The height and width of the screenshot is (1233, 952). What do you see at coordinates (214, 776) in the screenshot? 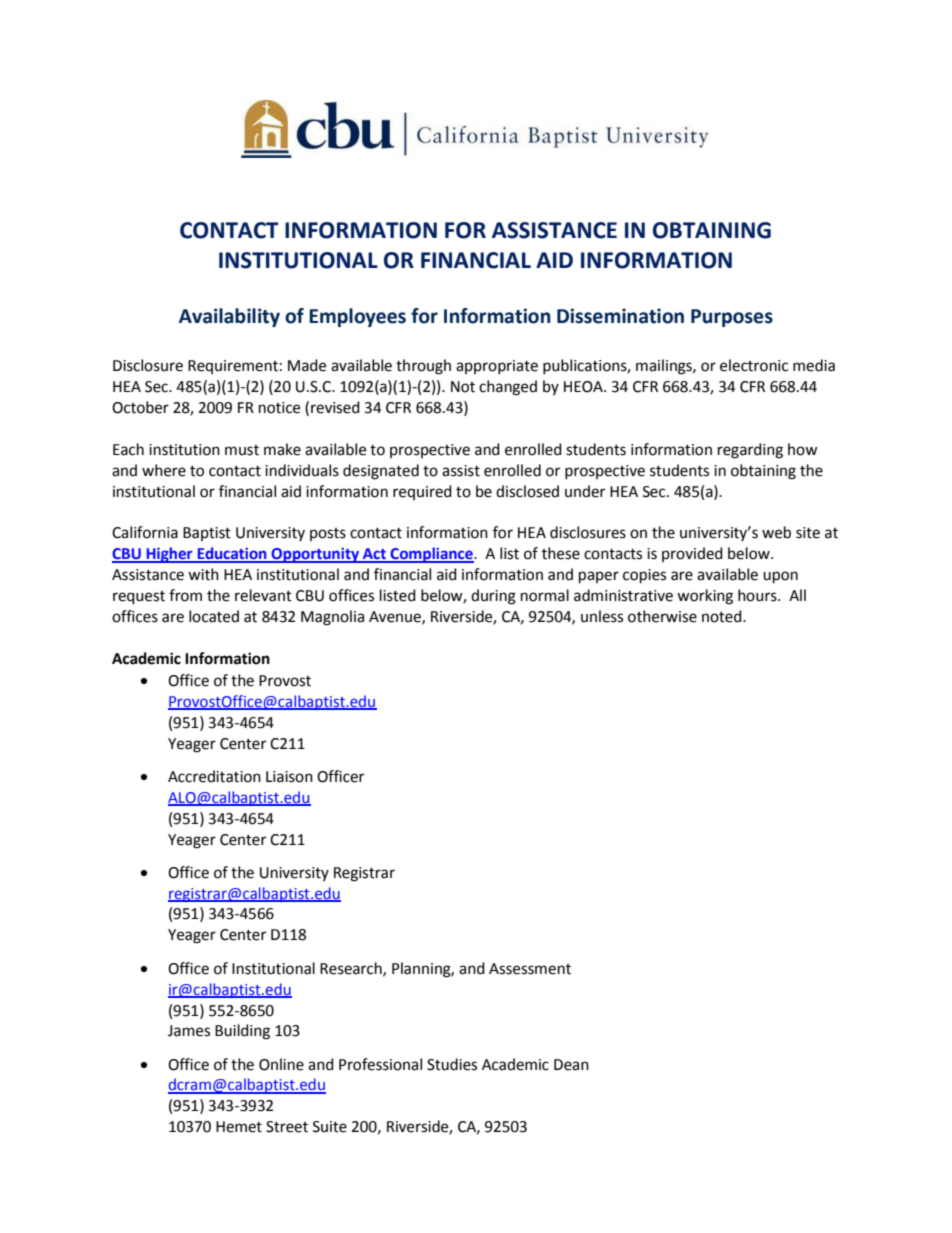
I see `Accreditation` at bounding box center [214, 776].
